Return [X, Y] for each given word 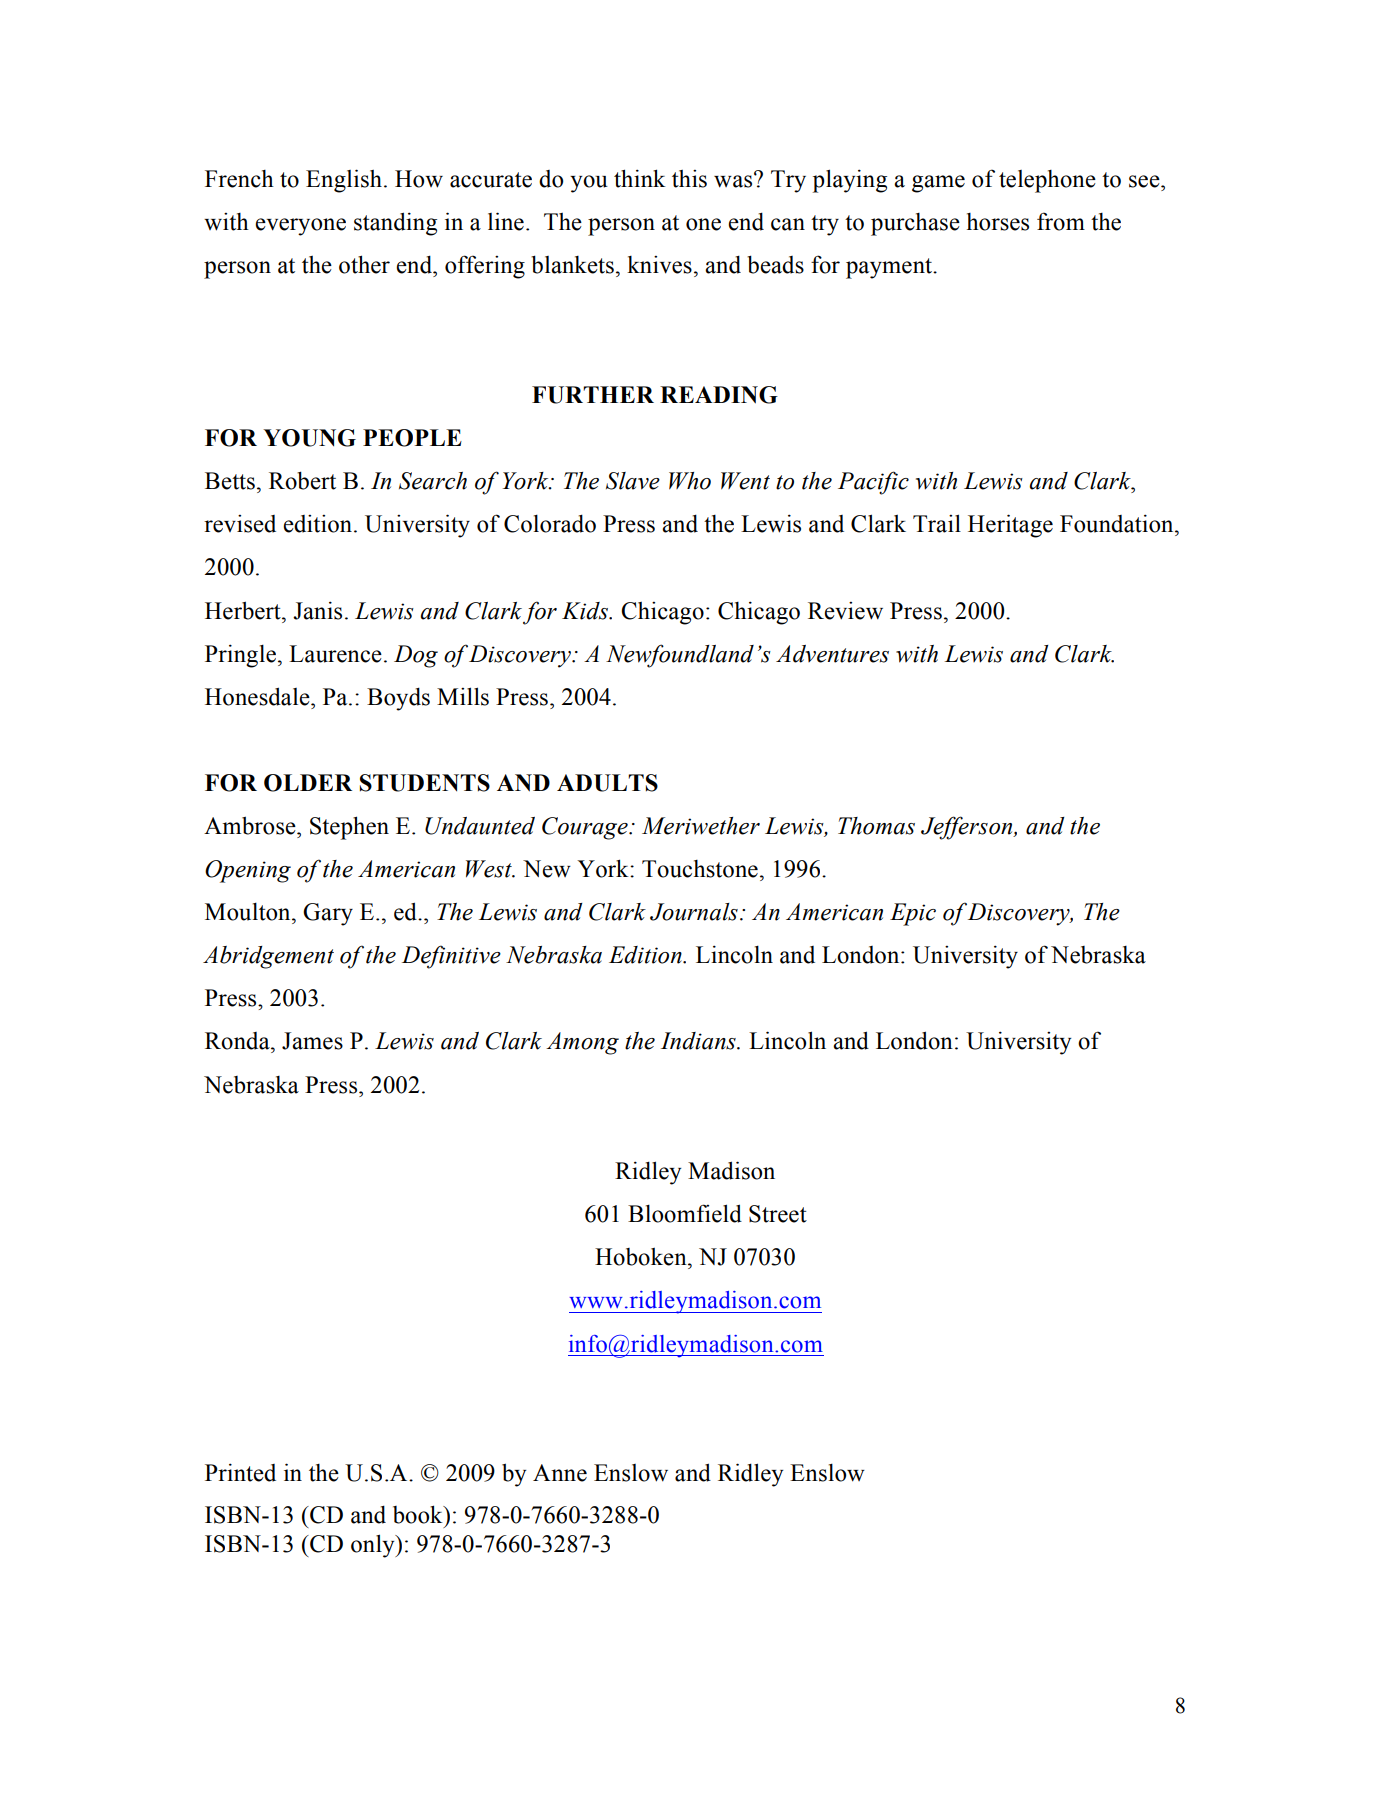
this [689, 179]
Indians [699, 1041]
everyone [300, 227]
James [312, 1041]
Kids [586, 611]
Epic [913, 914]
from [1061, 221]
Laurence [335, 654]
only [374, 1546]
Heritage [1010, 526]
